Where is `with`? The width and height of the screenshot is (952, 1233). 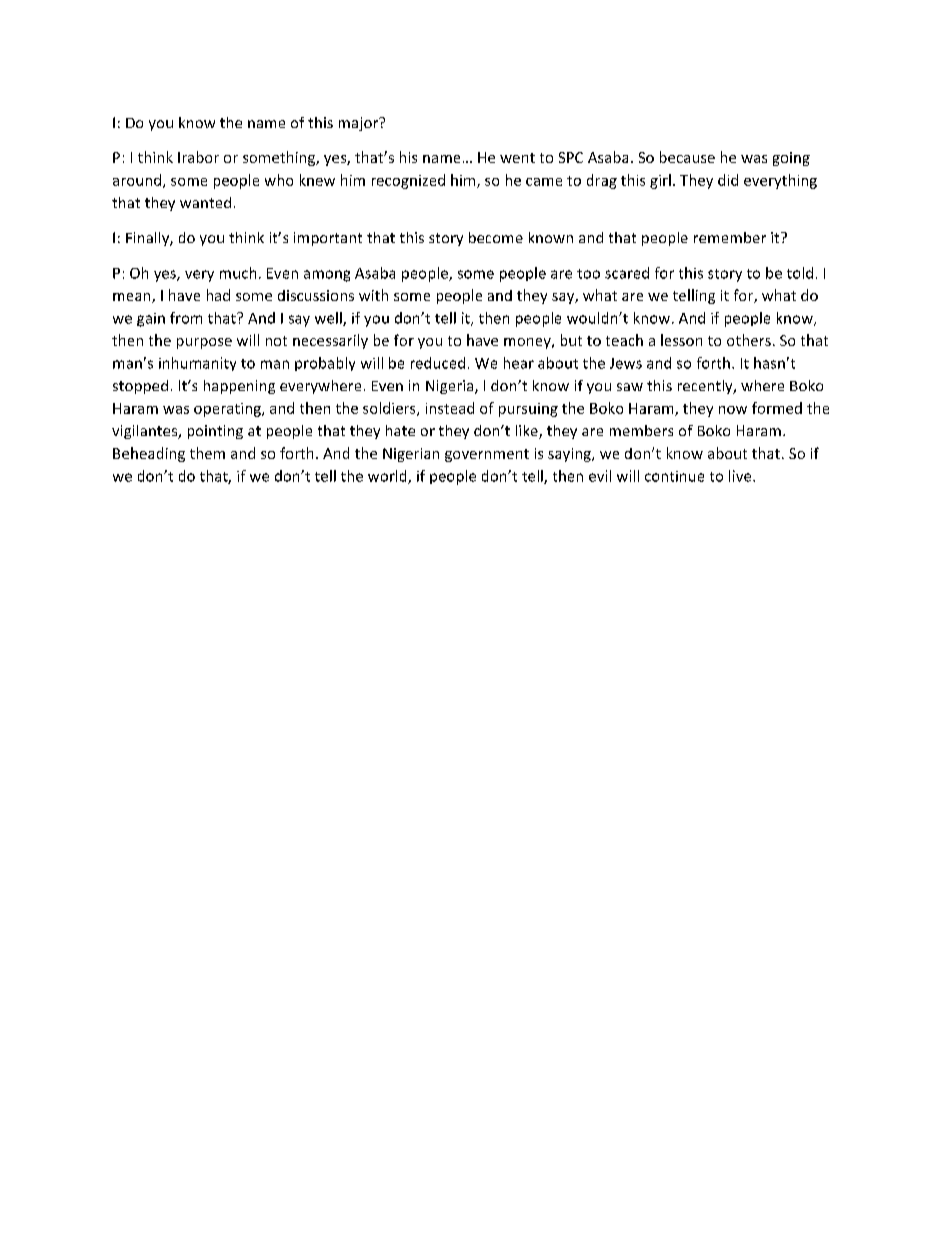
with is located at coordinates (373, 295).
